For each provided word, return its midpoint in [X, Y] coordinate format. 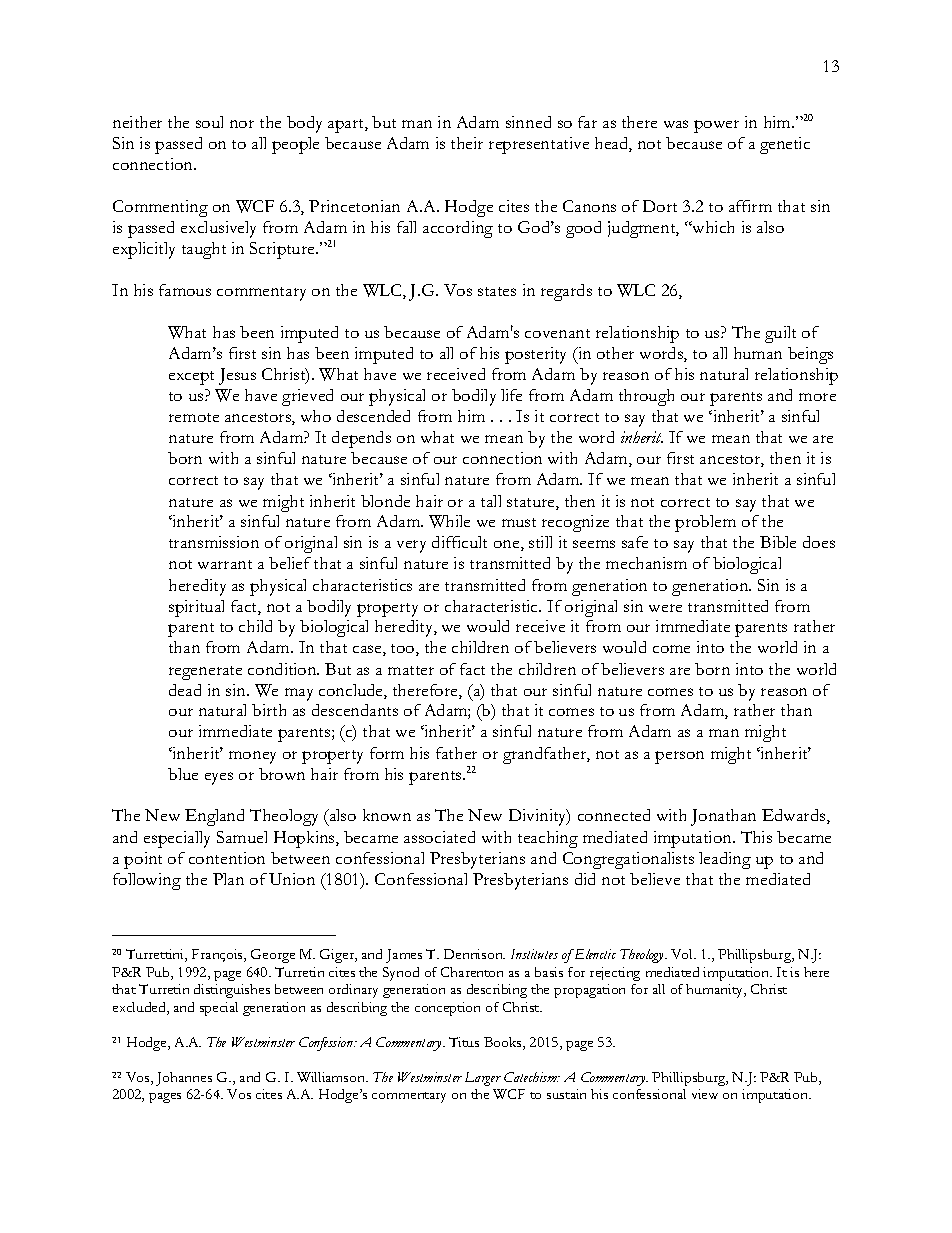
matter [411, 670]
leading [725, 860]
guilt [780, 334]
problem [705, 523]
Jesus [237, 376]
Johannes [184, 1079]
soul [209, 122]
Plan [228, 879]
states [497, 291]
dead [185, 690]
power [716, 126]
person [679, 757]
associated [439, 837]
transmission [214, 542]
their [467, 143]
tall [491, 501]
